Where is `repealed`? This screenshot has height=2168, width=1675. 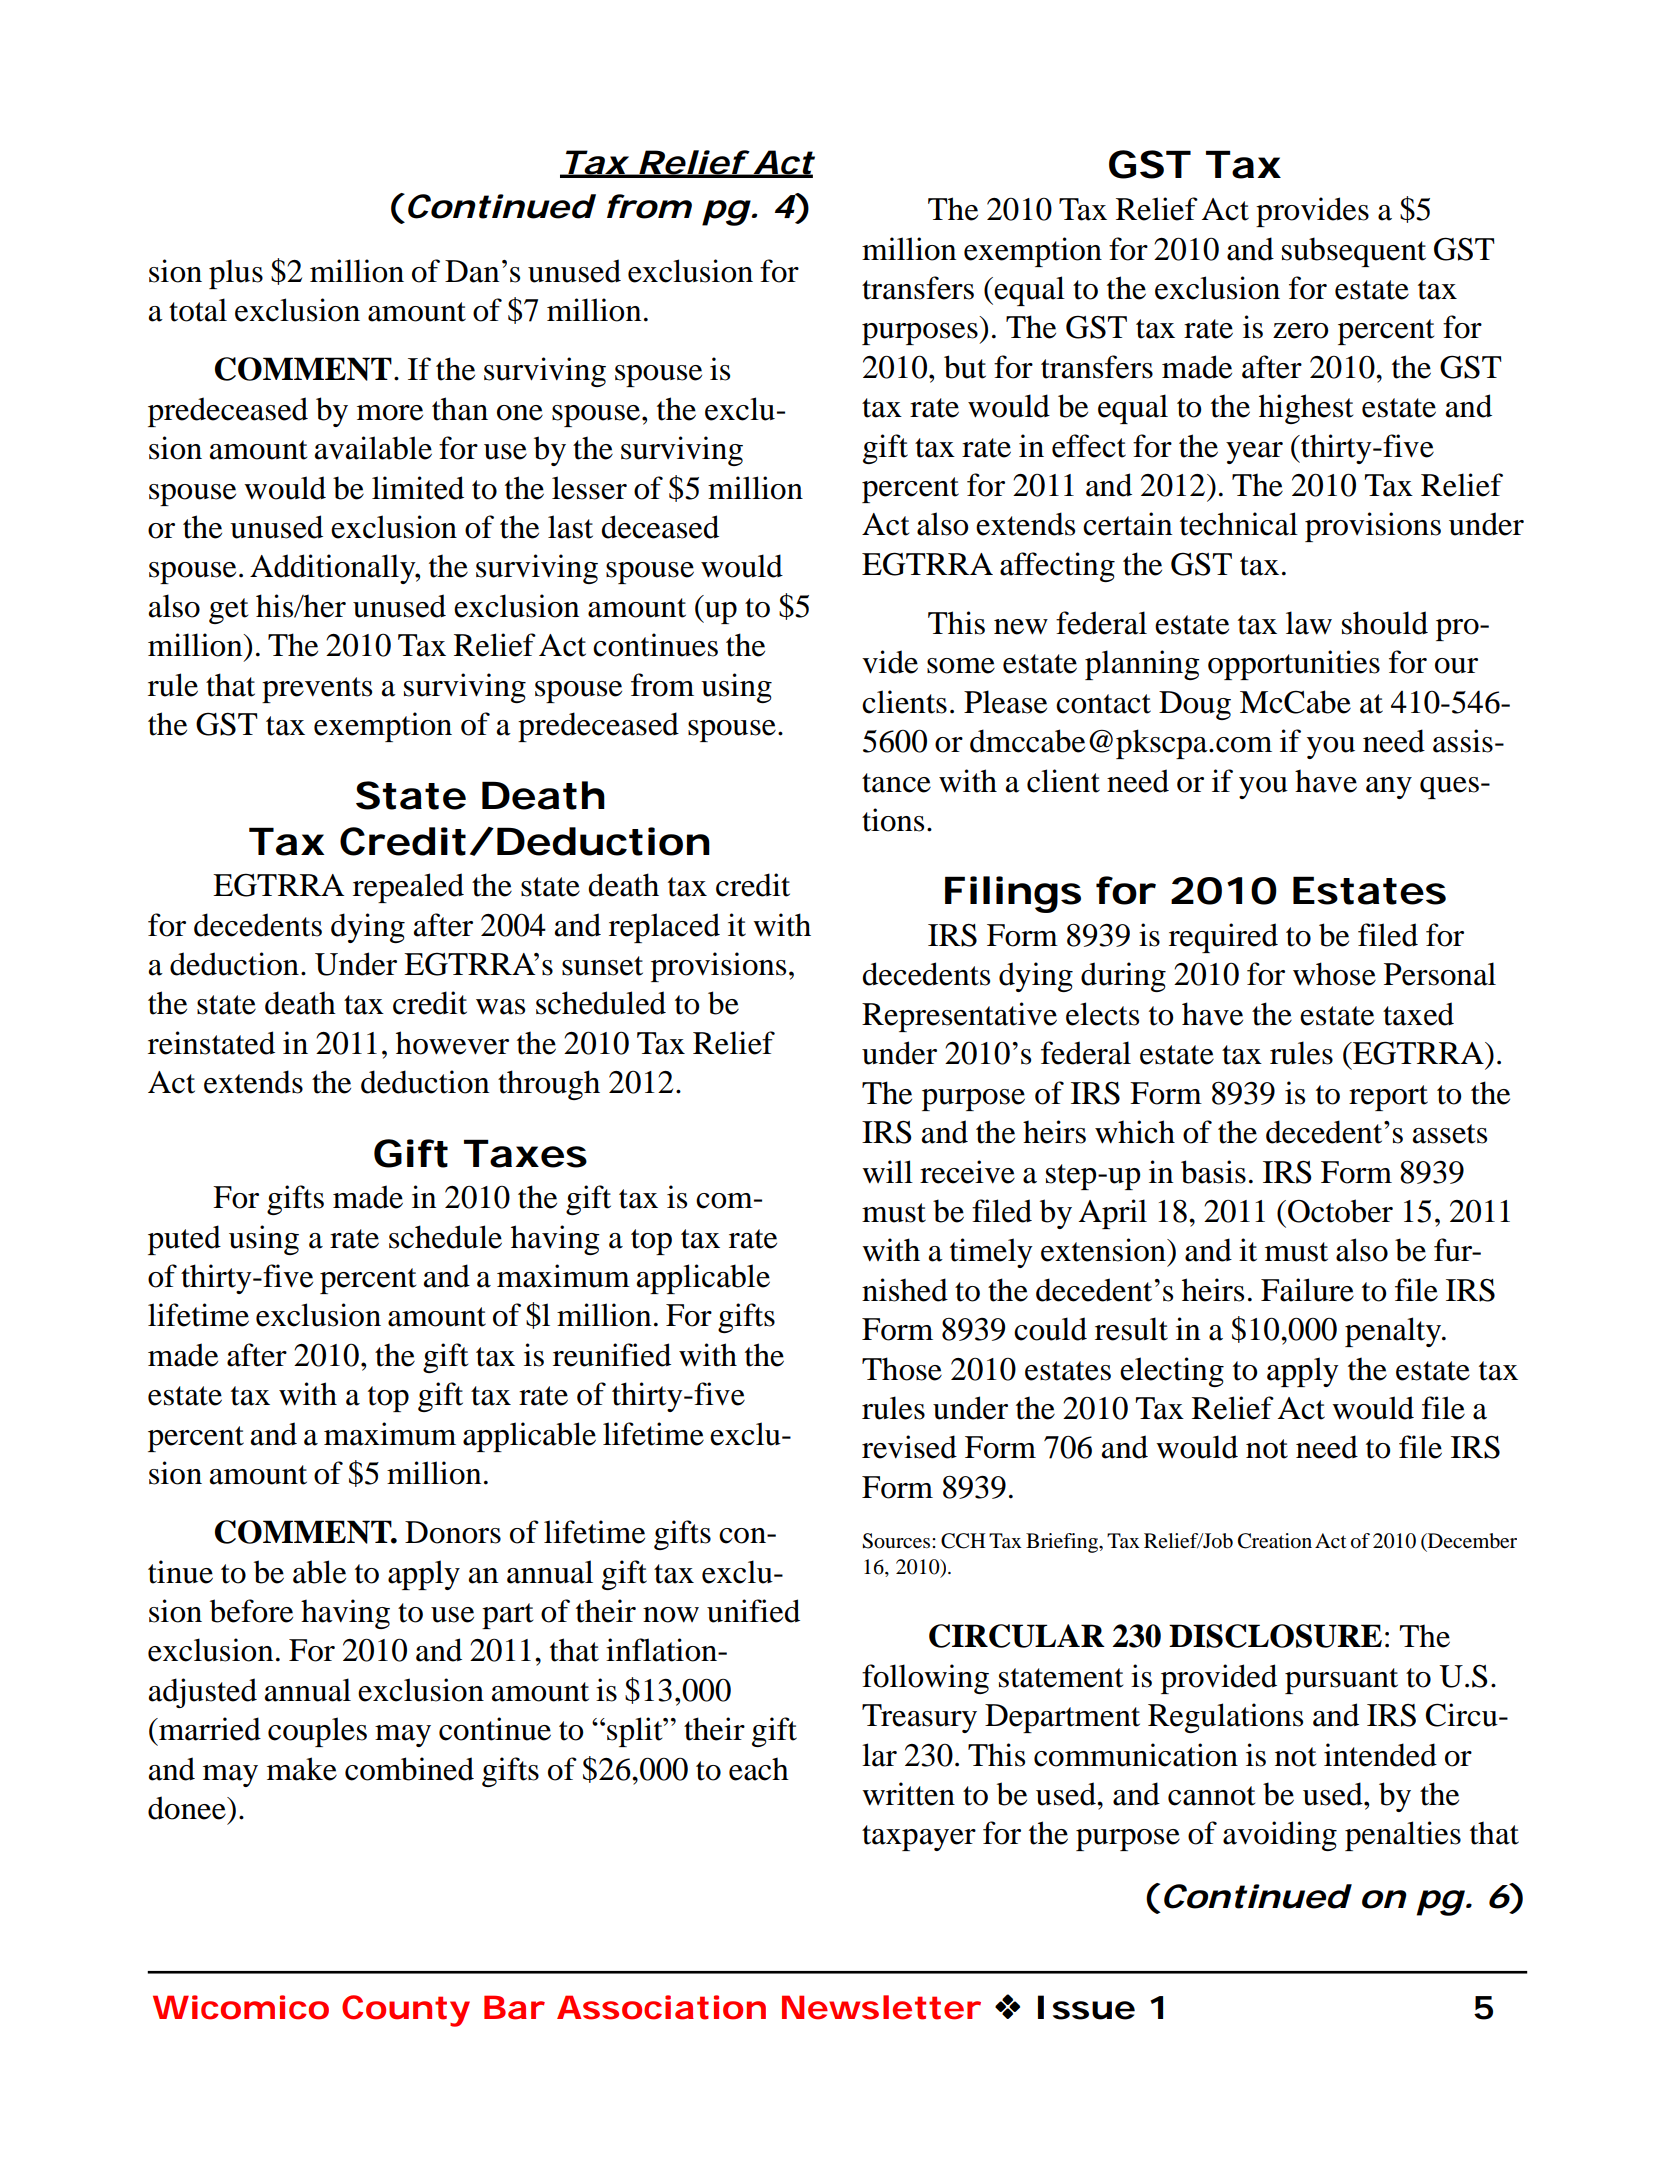 repealed is located at coordinates (408, 888).
